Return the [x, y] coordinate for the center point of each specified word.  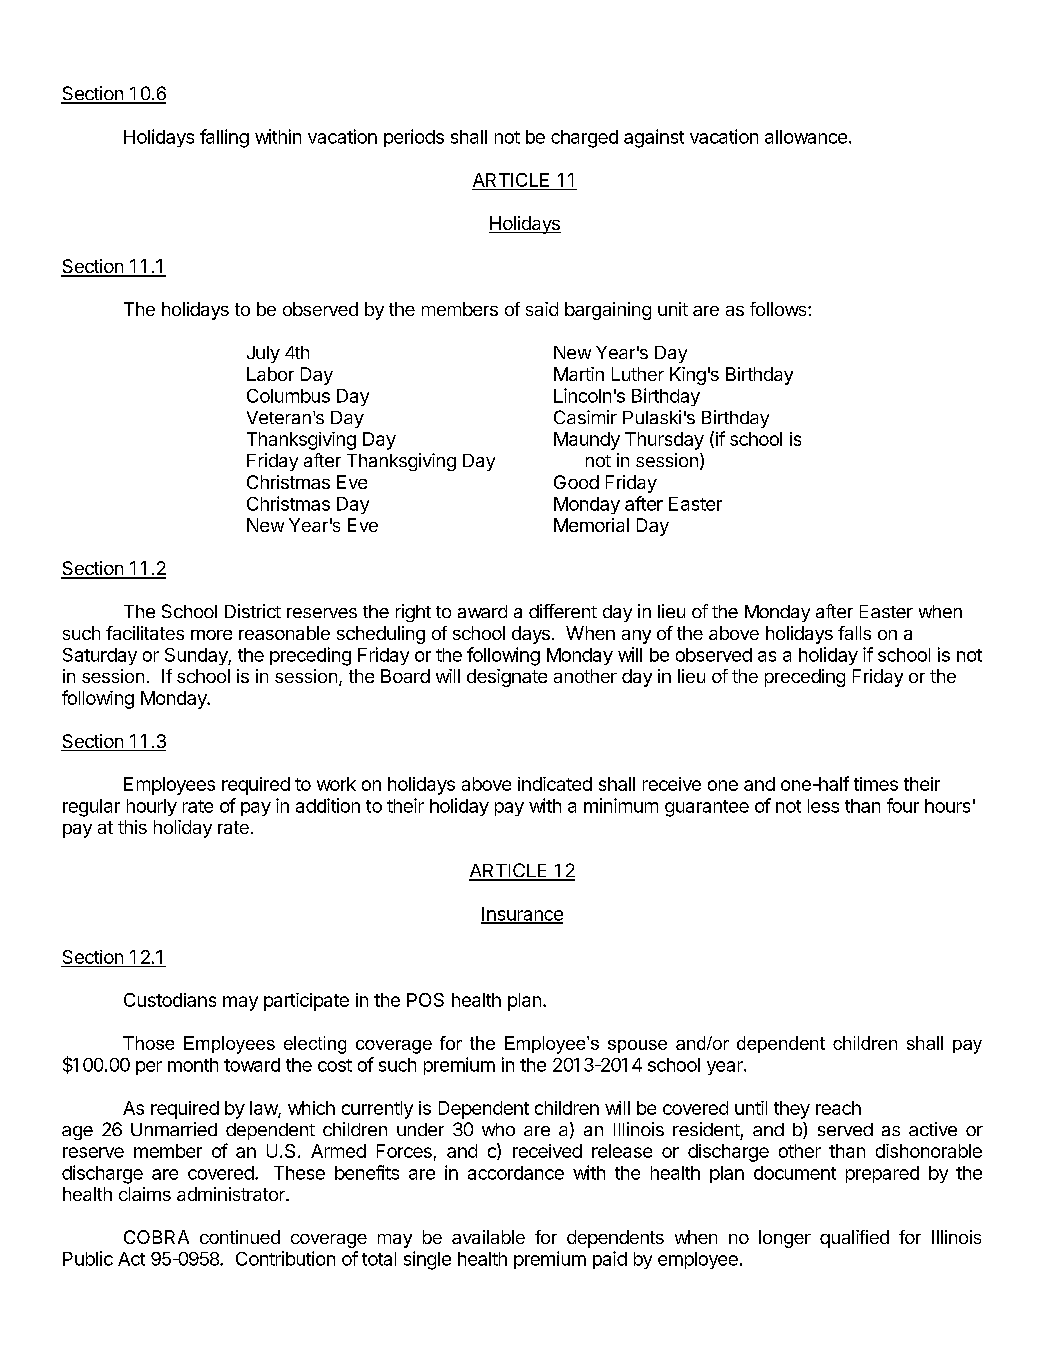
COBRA [156, 1237]
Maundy [587, 441]
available [488, 1237]
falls [854, 633]
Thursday [664, 441]
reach [838, 1108]
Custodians [170, 1000]
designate [507, 678]
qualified [854, 1239]
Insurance [522, 915]
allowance [806, 137]
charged [584, 139]
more [211, 635]
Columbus [288, 396]
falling [224, 138]
